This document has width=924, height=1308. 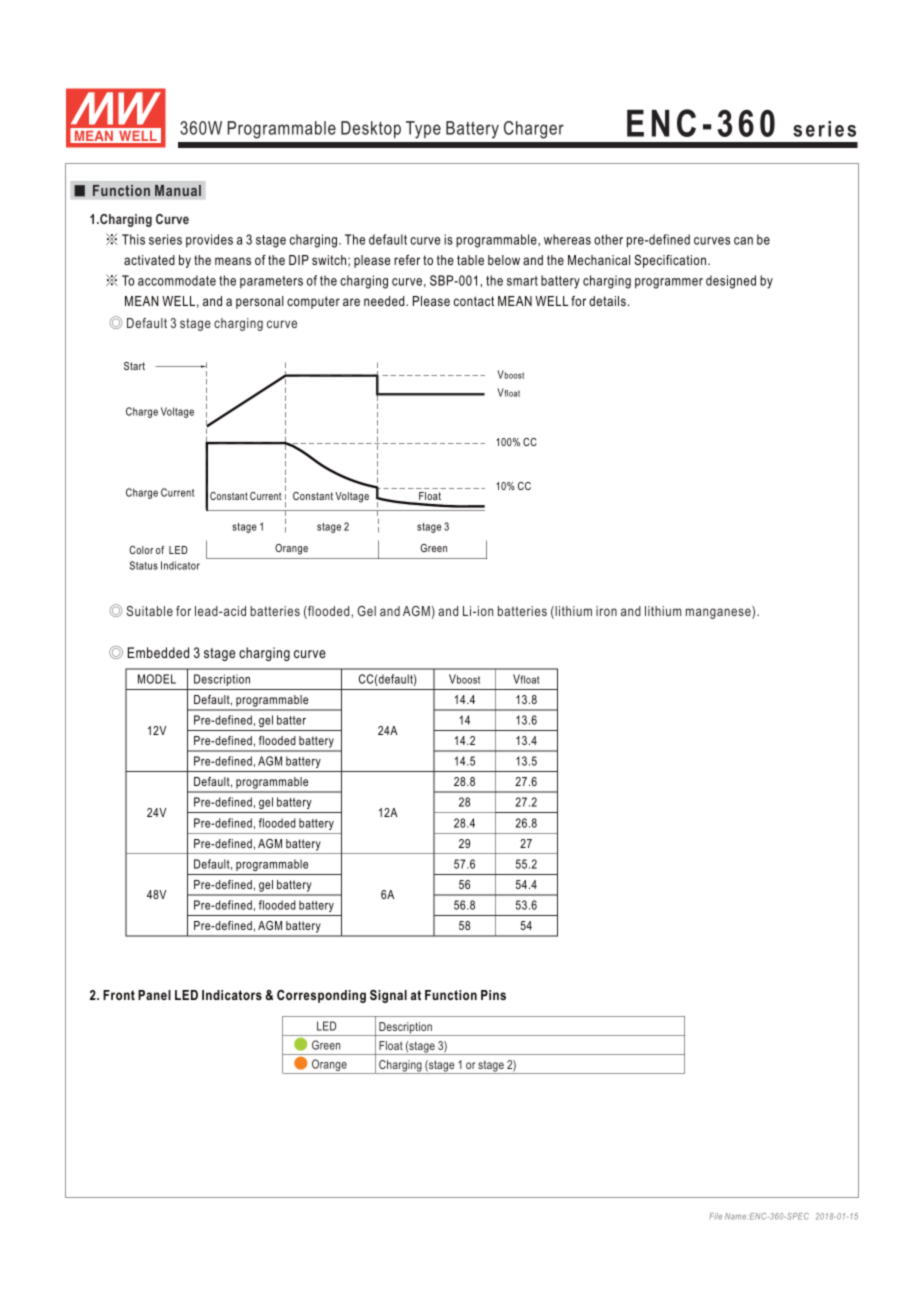 What do you see at coordinates (178, 190) in the document?
I see `Manual` at bounding box center [178, 190].
